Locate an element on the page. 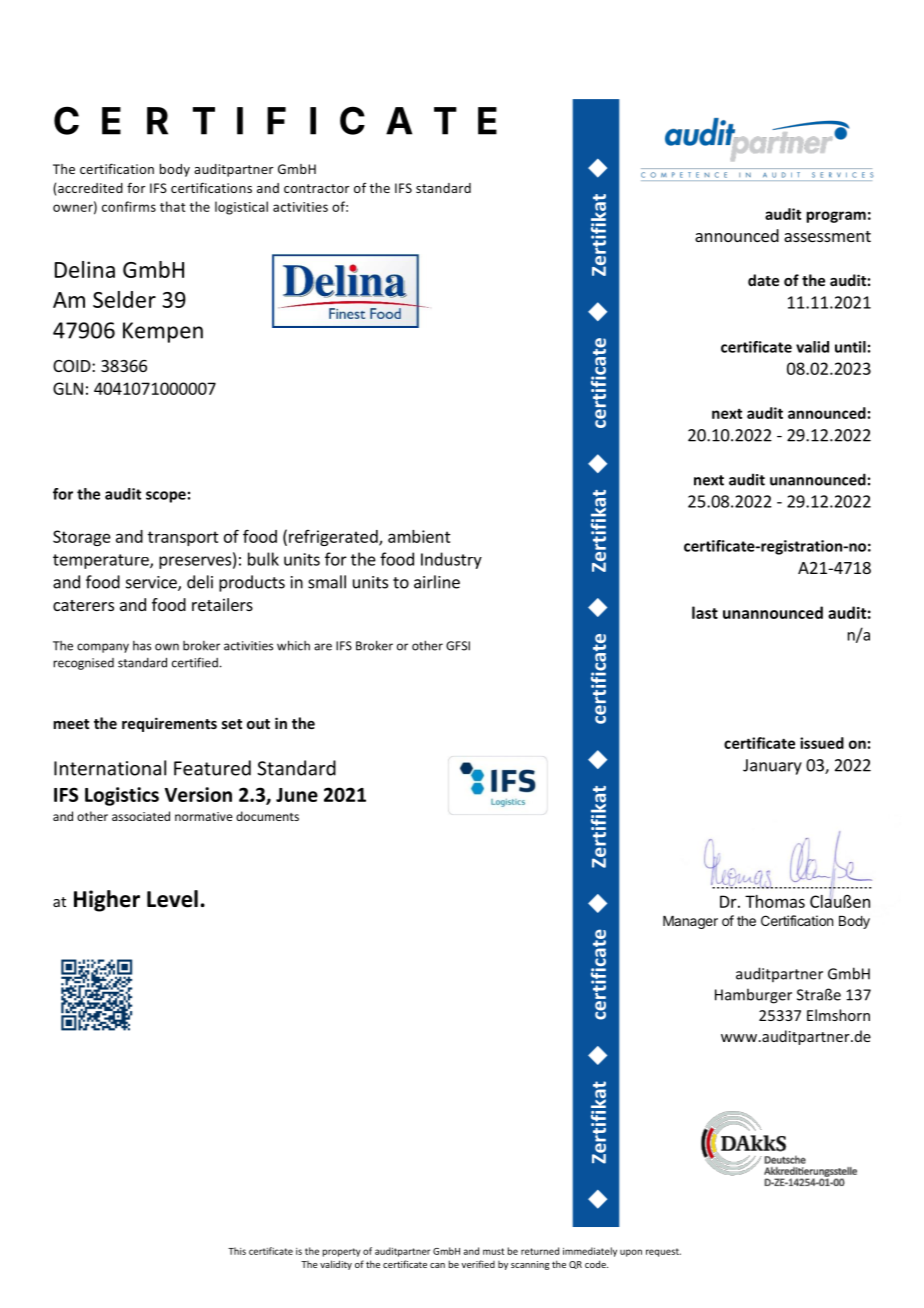 This image has height=1308, width=924. has is located at coordinates (142, 646).
